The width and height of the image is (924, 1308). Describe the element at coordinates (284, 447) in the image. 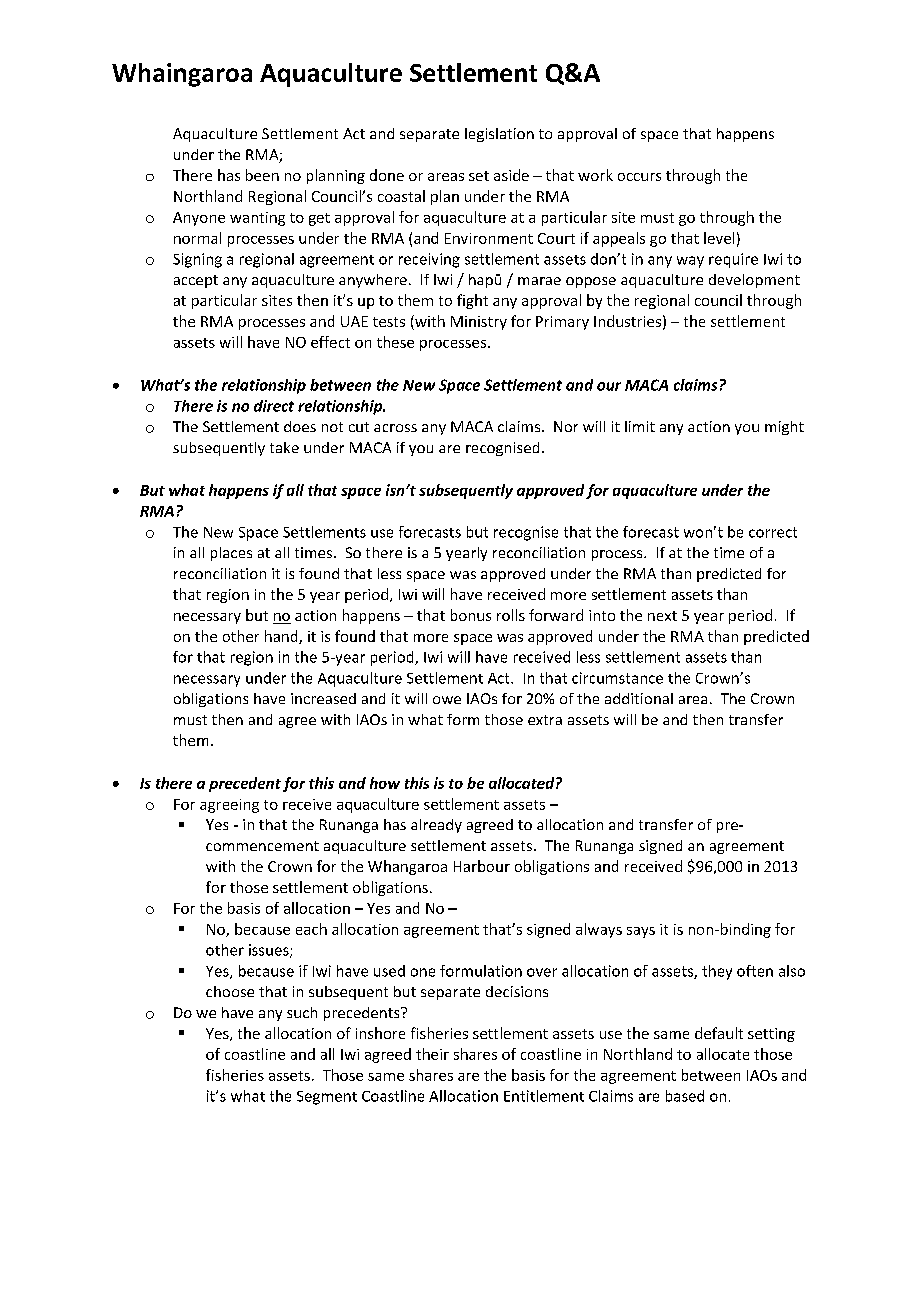

I see `take` at that location.
